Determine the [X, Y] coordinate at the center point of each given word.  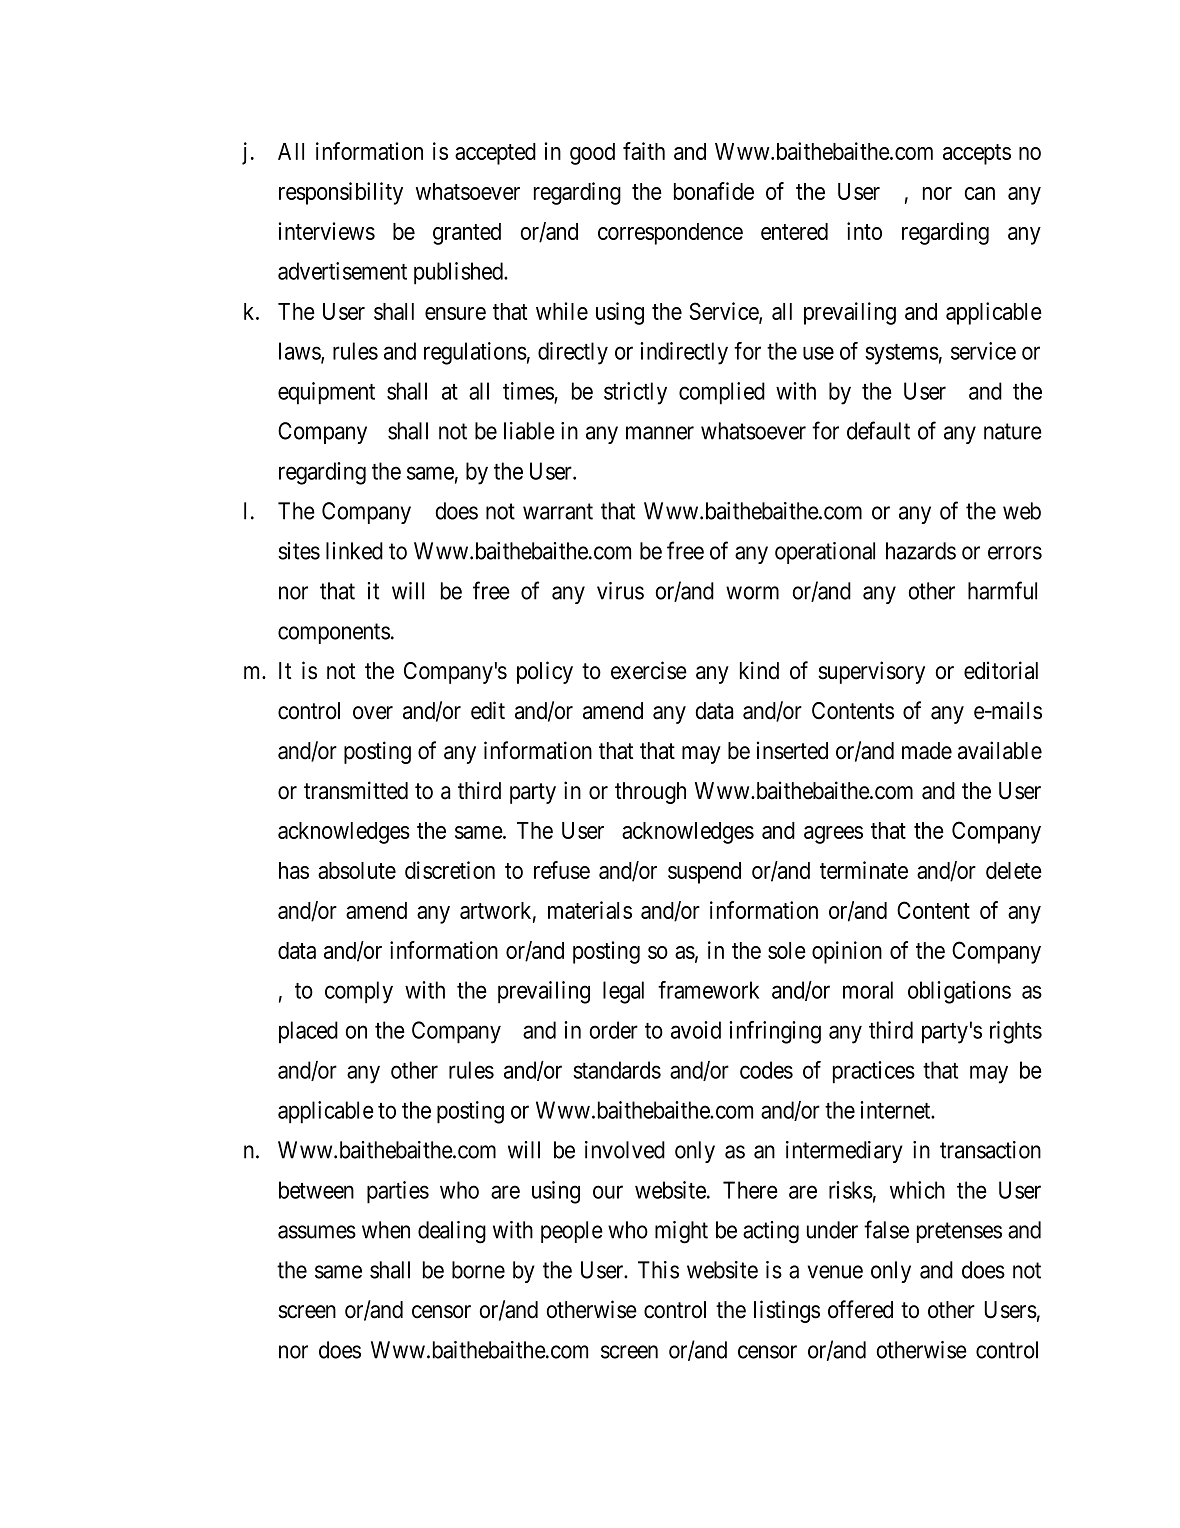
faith [644, 151]
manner [660, 433]
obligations [959, 992]
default [878, 430]
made [927, 751]
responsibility [341, 193]
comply [359, 992]
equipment [326, 393]
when [386, 1230]
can [979, 193]
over [373, 713]
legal [623, 992]
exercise [649, 670]
